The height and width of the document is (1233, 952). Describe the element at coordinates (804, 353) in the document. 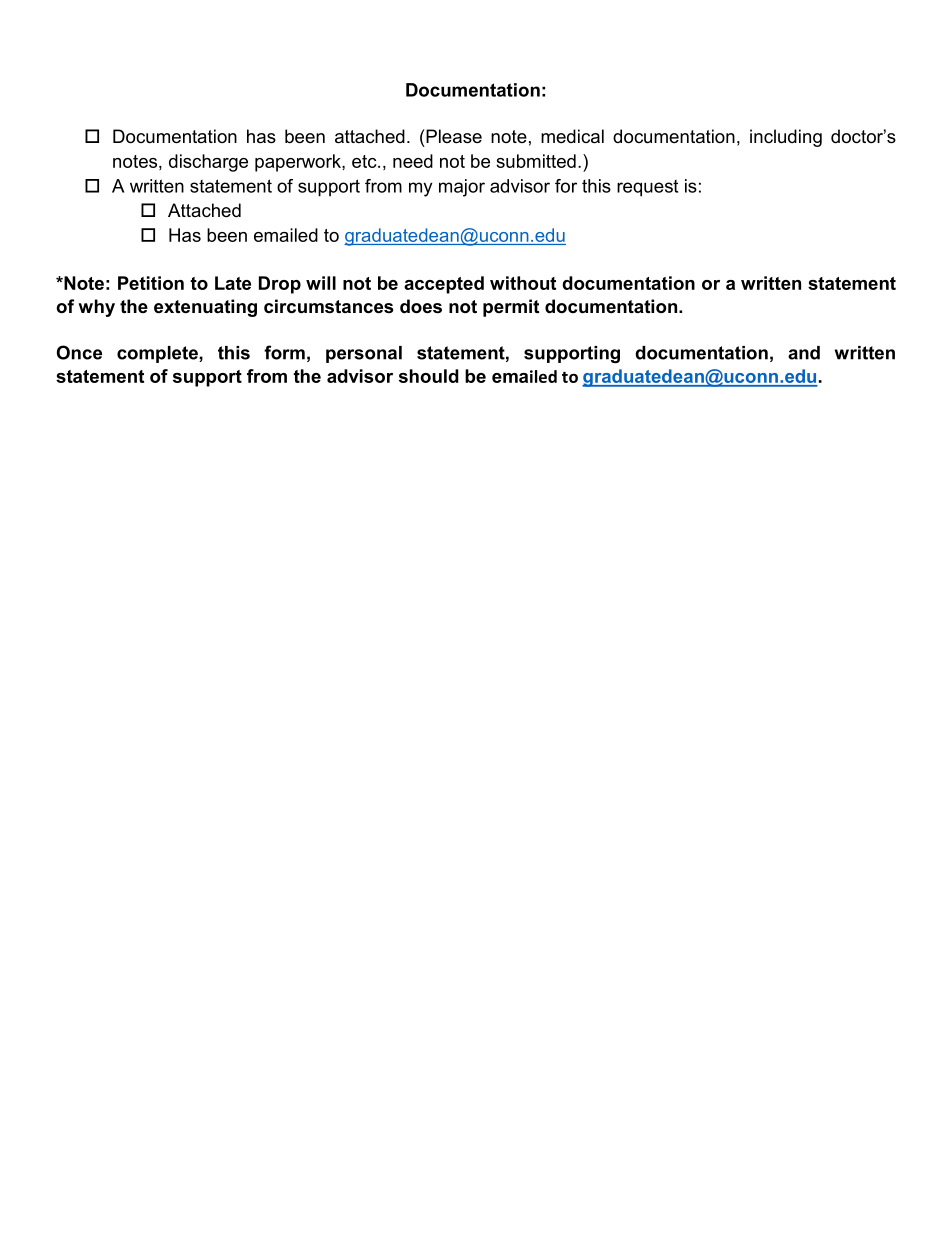

I see `and` at that location.
